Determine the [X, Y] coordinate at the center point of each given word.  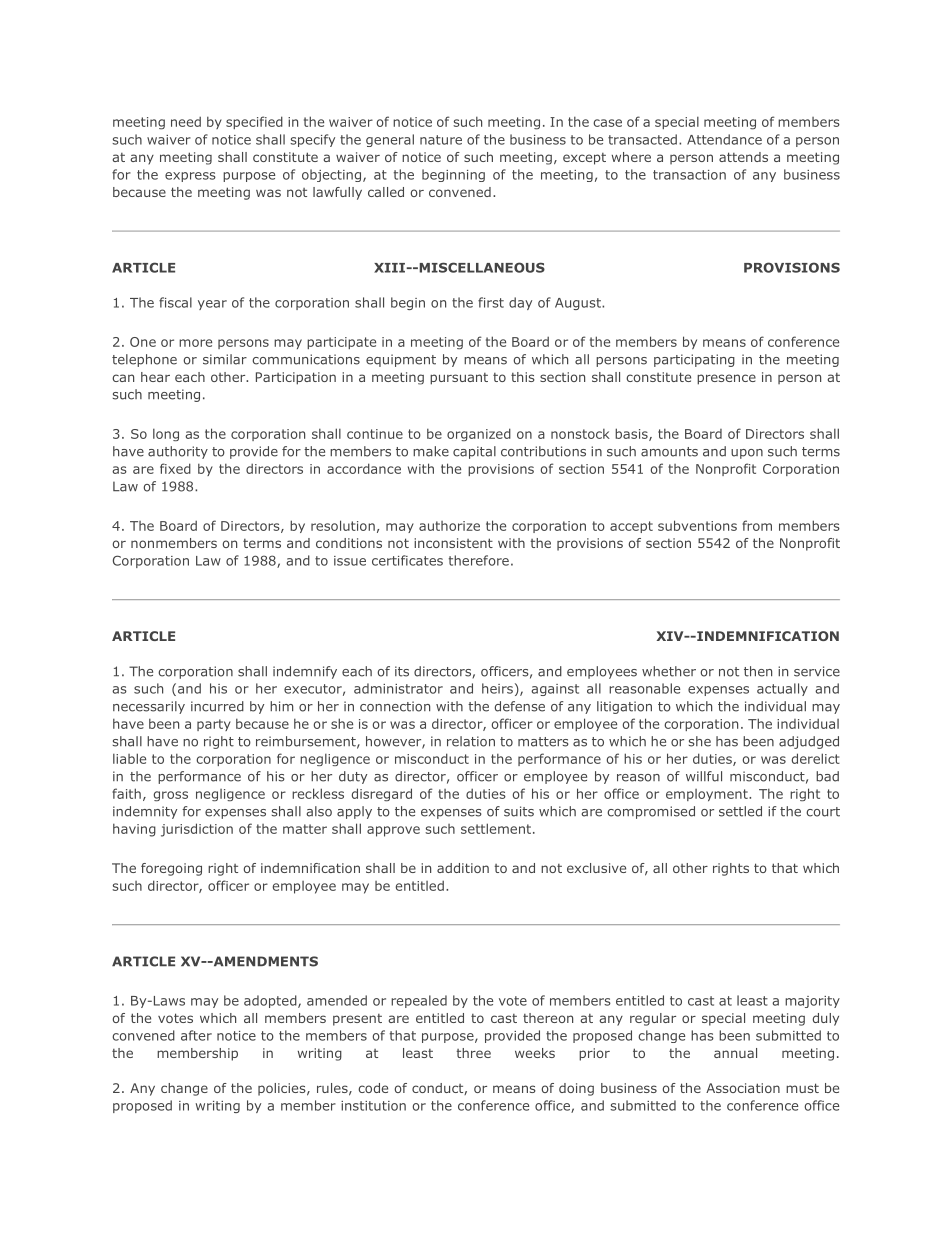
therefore [479, 560]
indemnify [305, 672]
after [196, 1035]
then [758, 671]
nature [441, 140]
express [190, 177]
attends [743, 157]
